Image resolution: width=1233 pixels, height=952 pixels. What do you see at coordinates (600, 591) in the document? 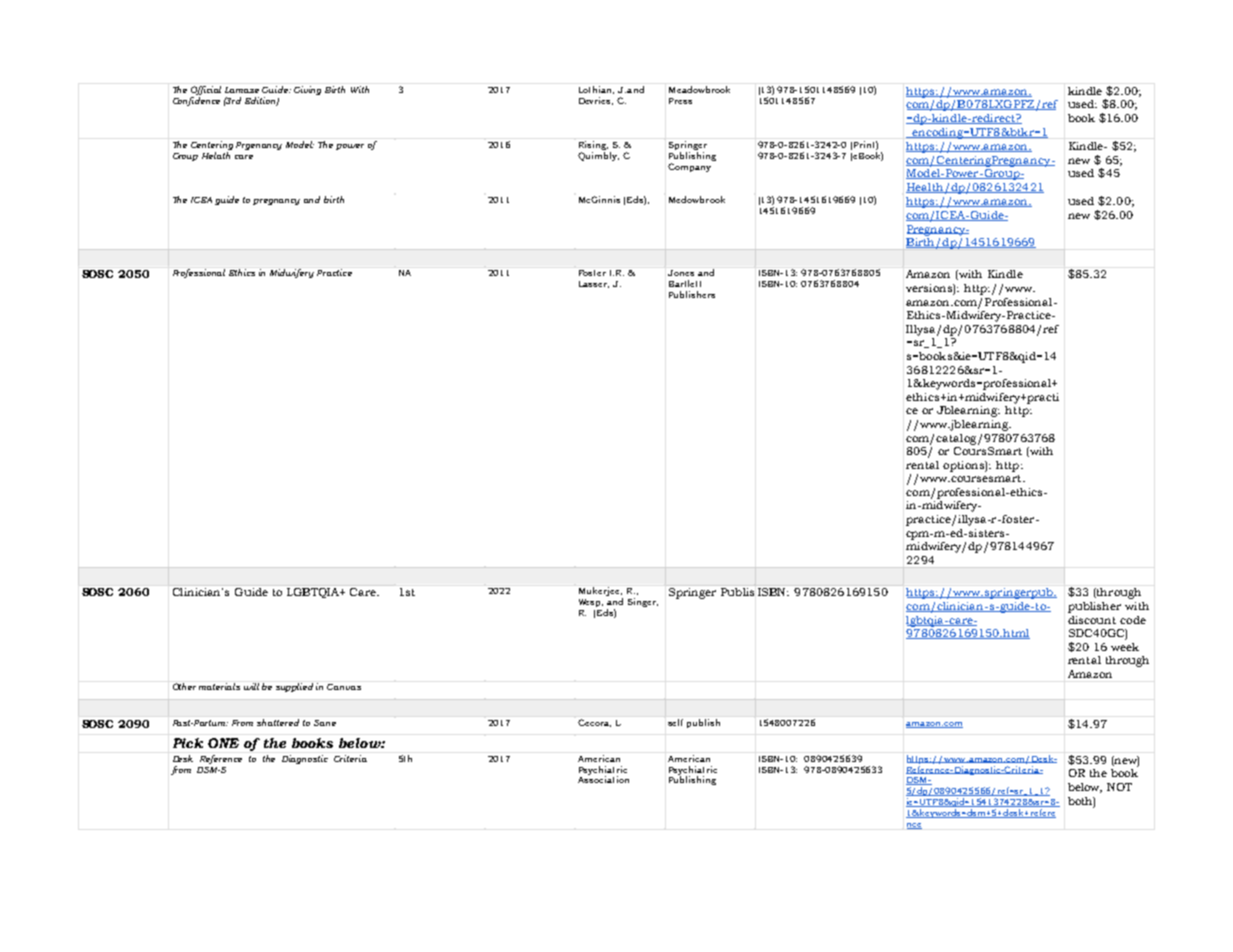
I see `Mukerjee` at bounding box center [600, 591].
